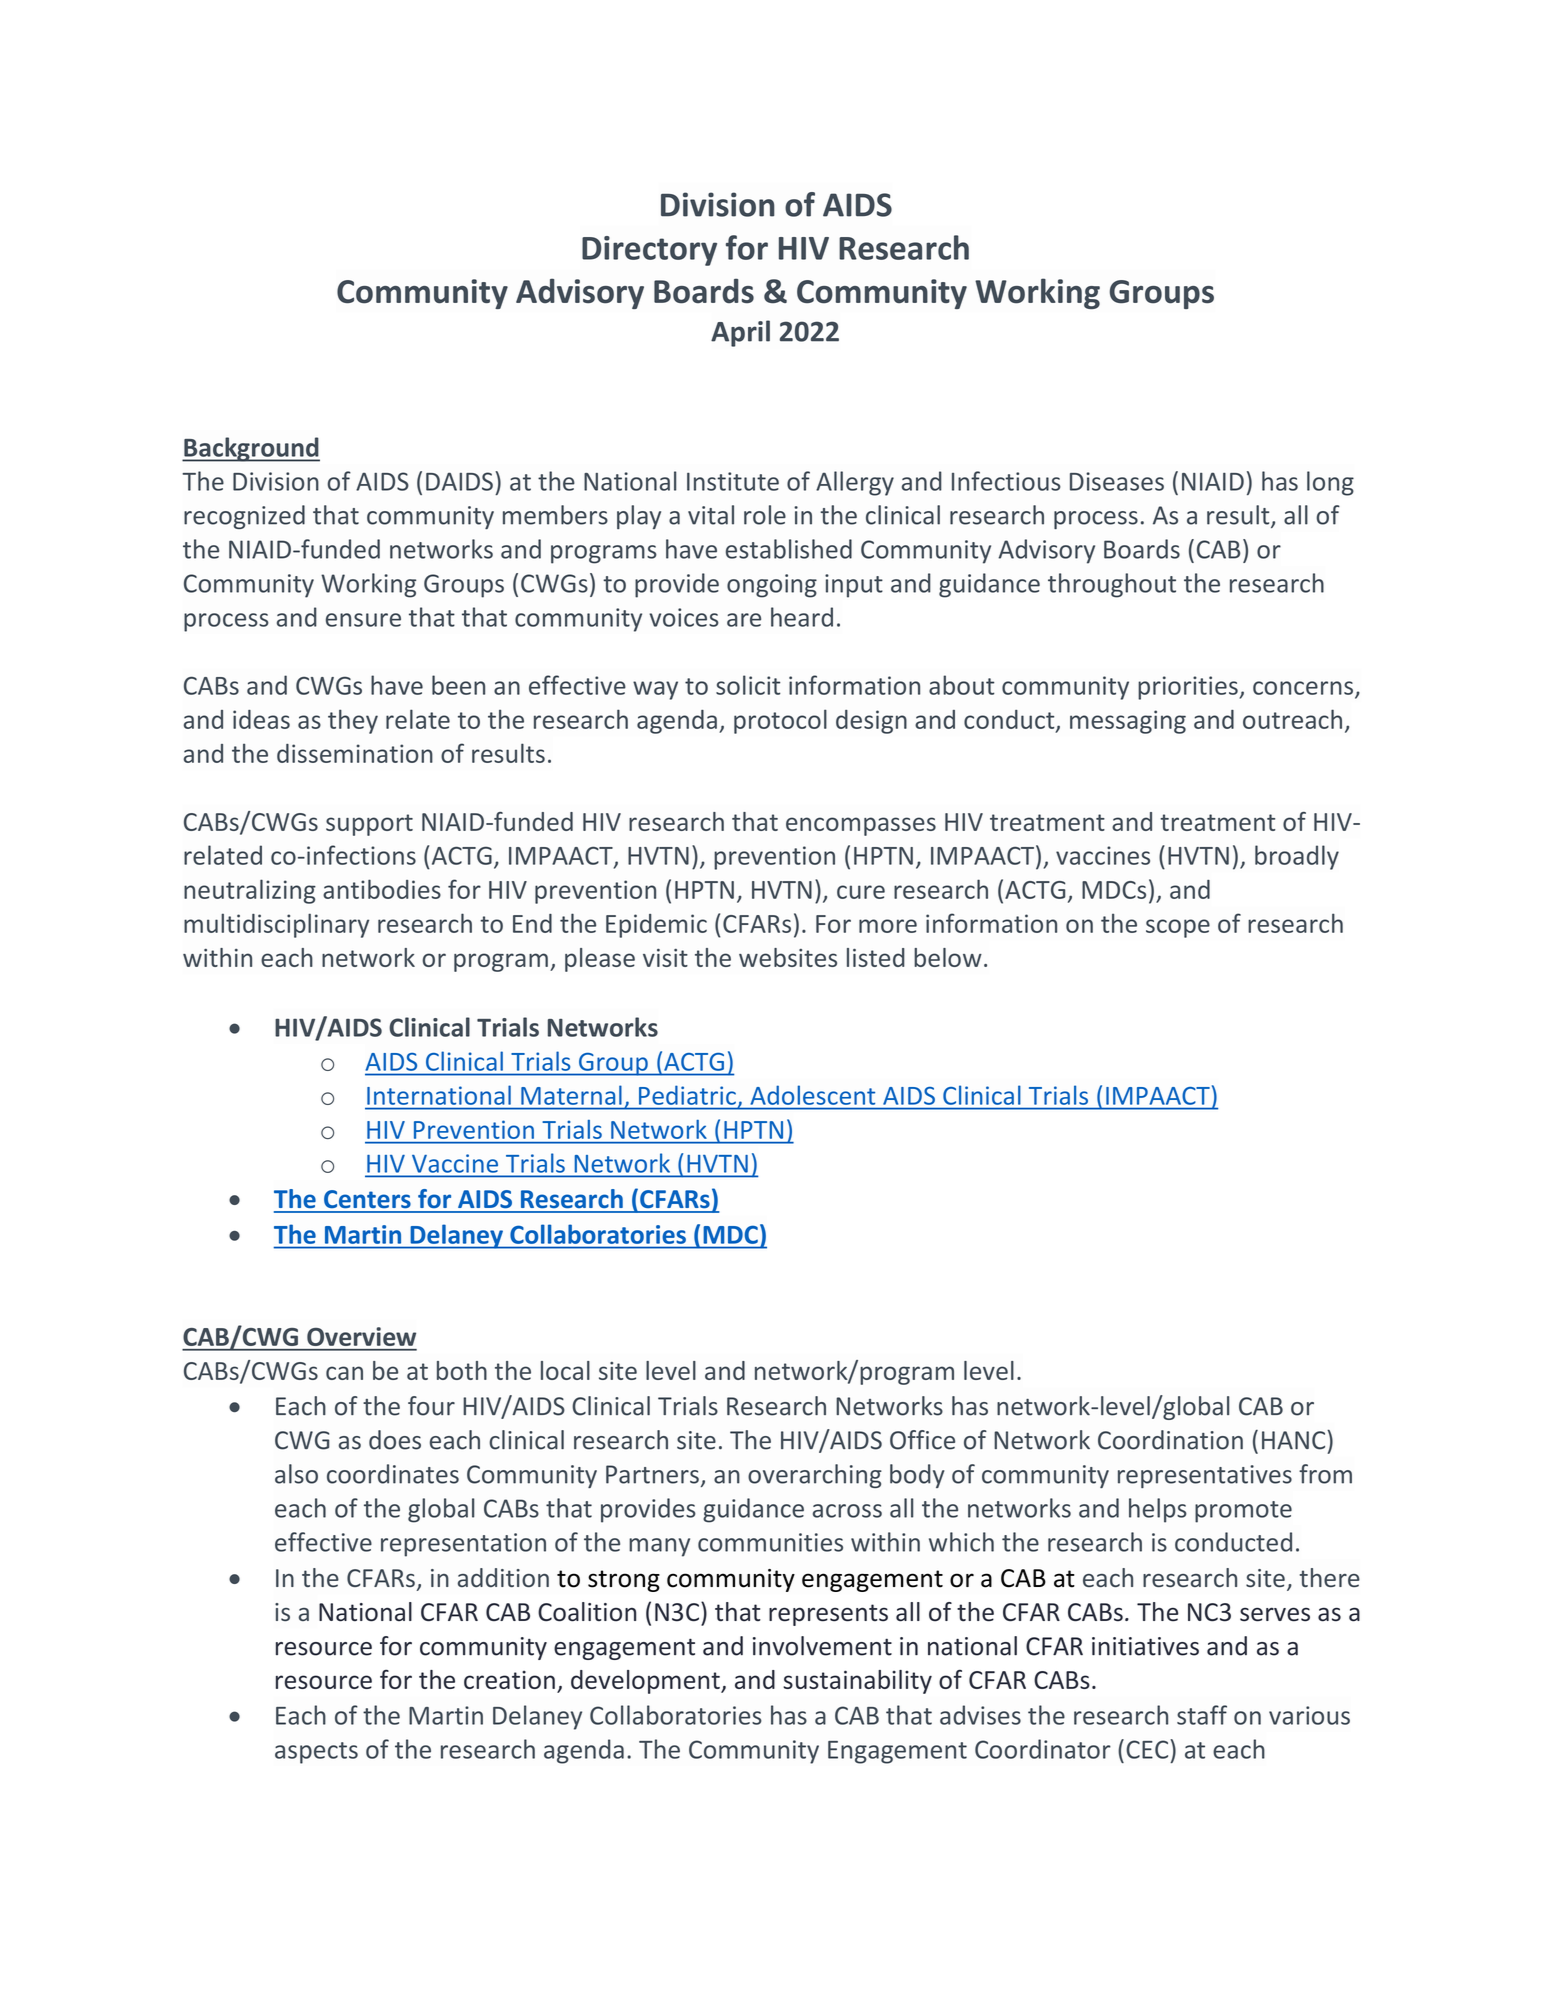 Image resolution: width=1551 pixels, height=2007 pixels. I want to click on aspects, so click(316, 1753).
